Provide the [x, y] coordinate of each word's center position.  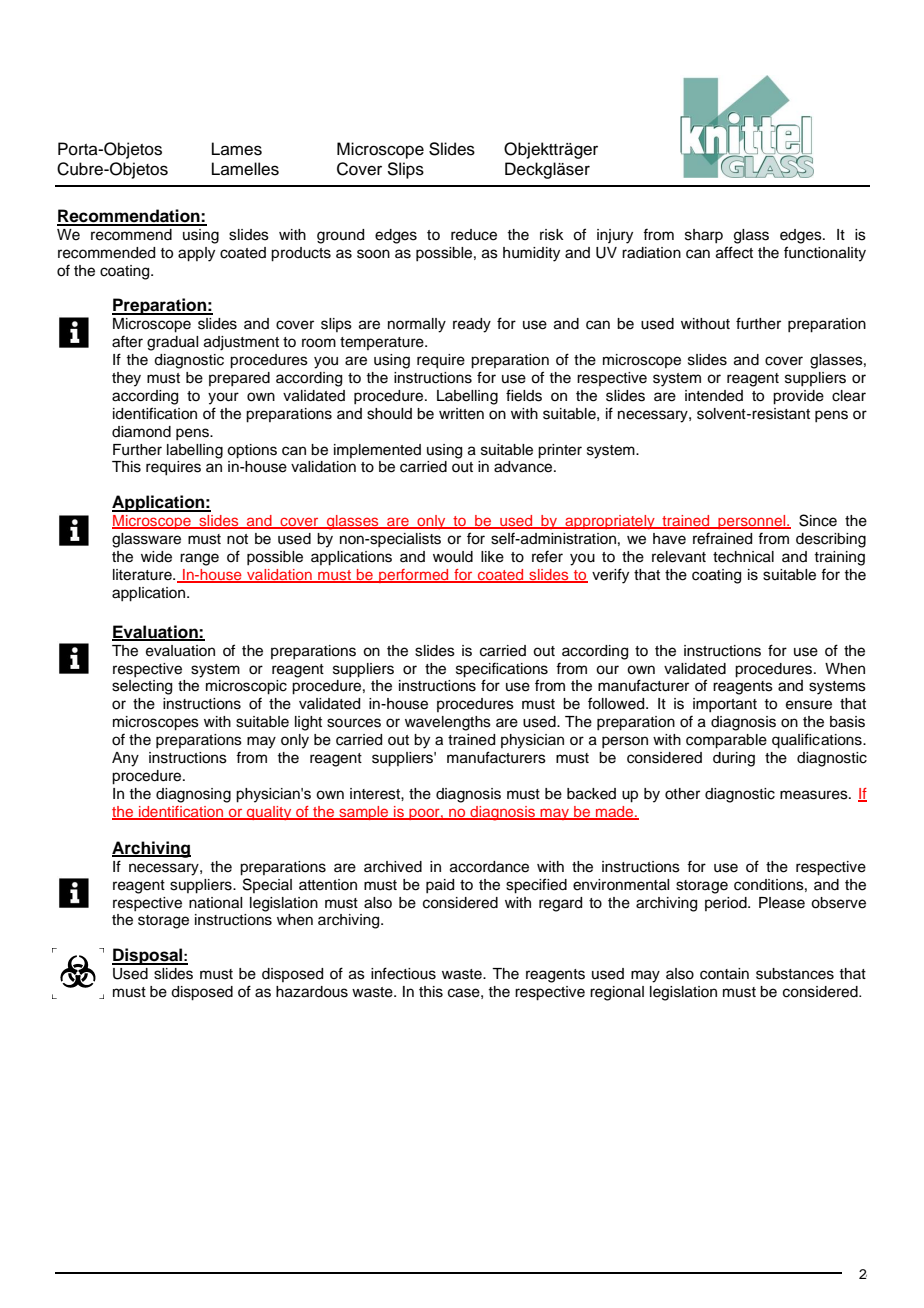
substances [795, 974]
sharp [704, 236]
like [492, 557]
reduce [474, 235]
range [199, 559]
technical [743, 557]
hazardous [312, 992]
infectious [403, 973]
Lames [237, 149]
